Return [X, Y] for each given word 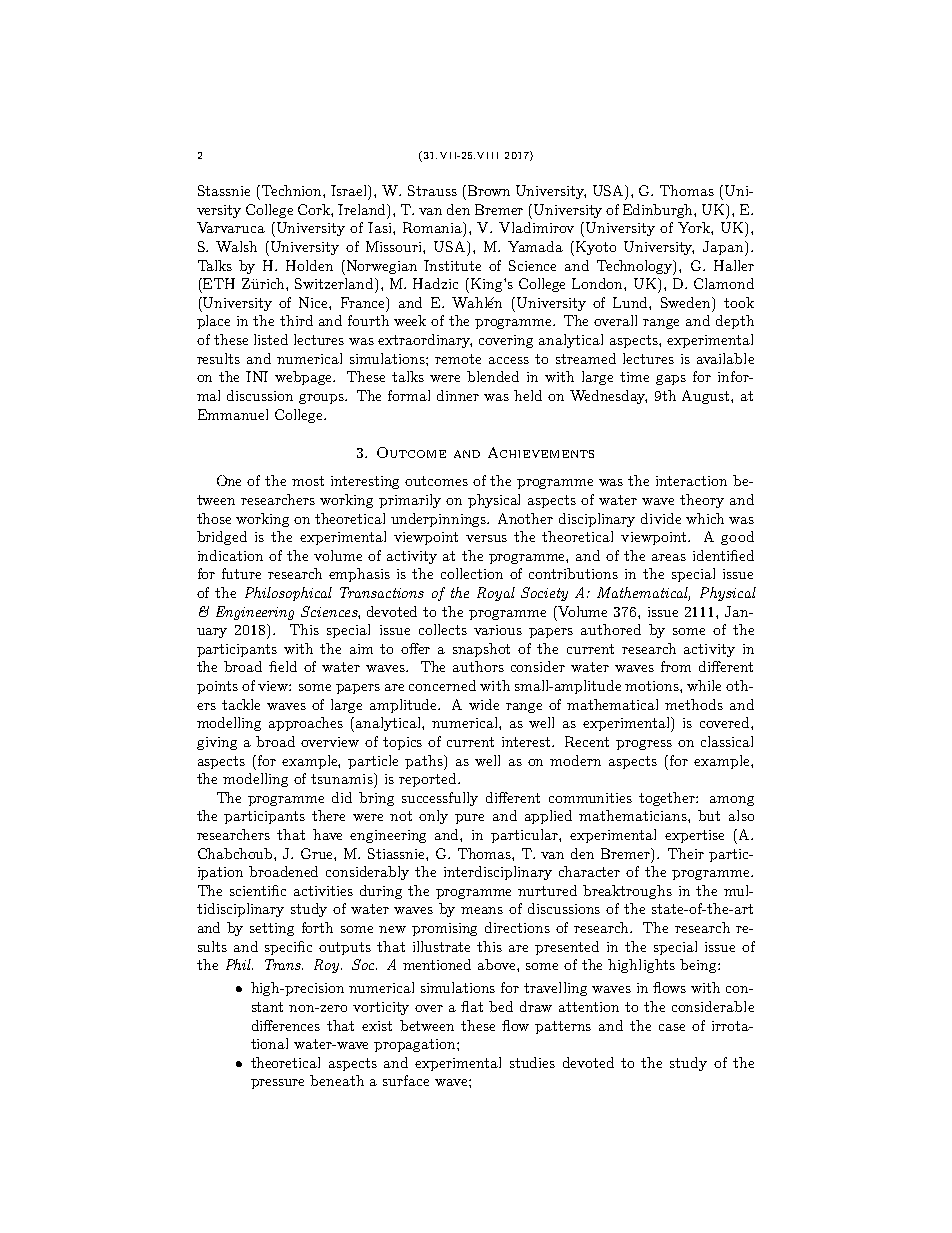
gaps [671, 380]
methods [694, 704]
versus [486, 538]
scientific [258, 890]
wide [484, 704]
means [482, 910]
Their [686, 853]
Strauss [432, 190]
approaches [306, 724]
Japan [724, 248]
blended [493, 376]
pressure [277, 1084]
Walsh [236, 246]
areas [669, 557]
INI [257, 376]
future [241, 573]
